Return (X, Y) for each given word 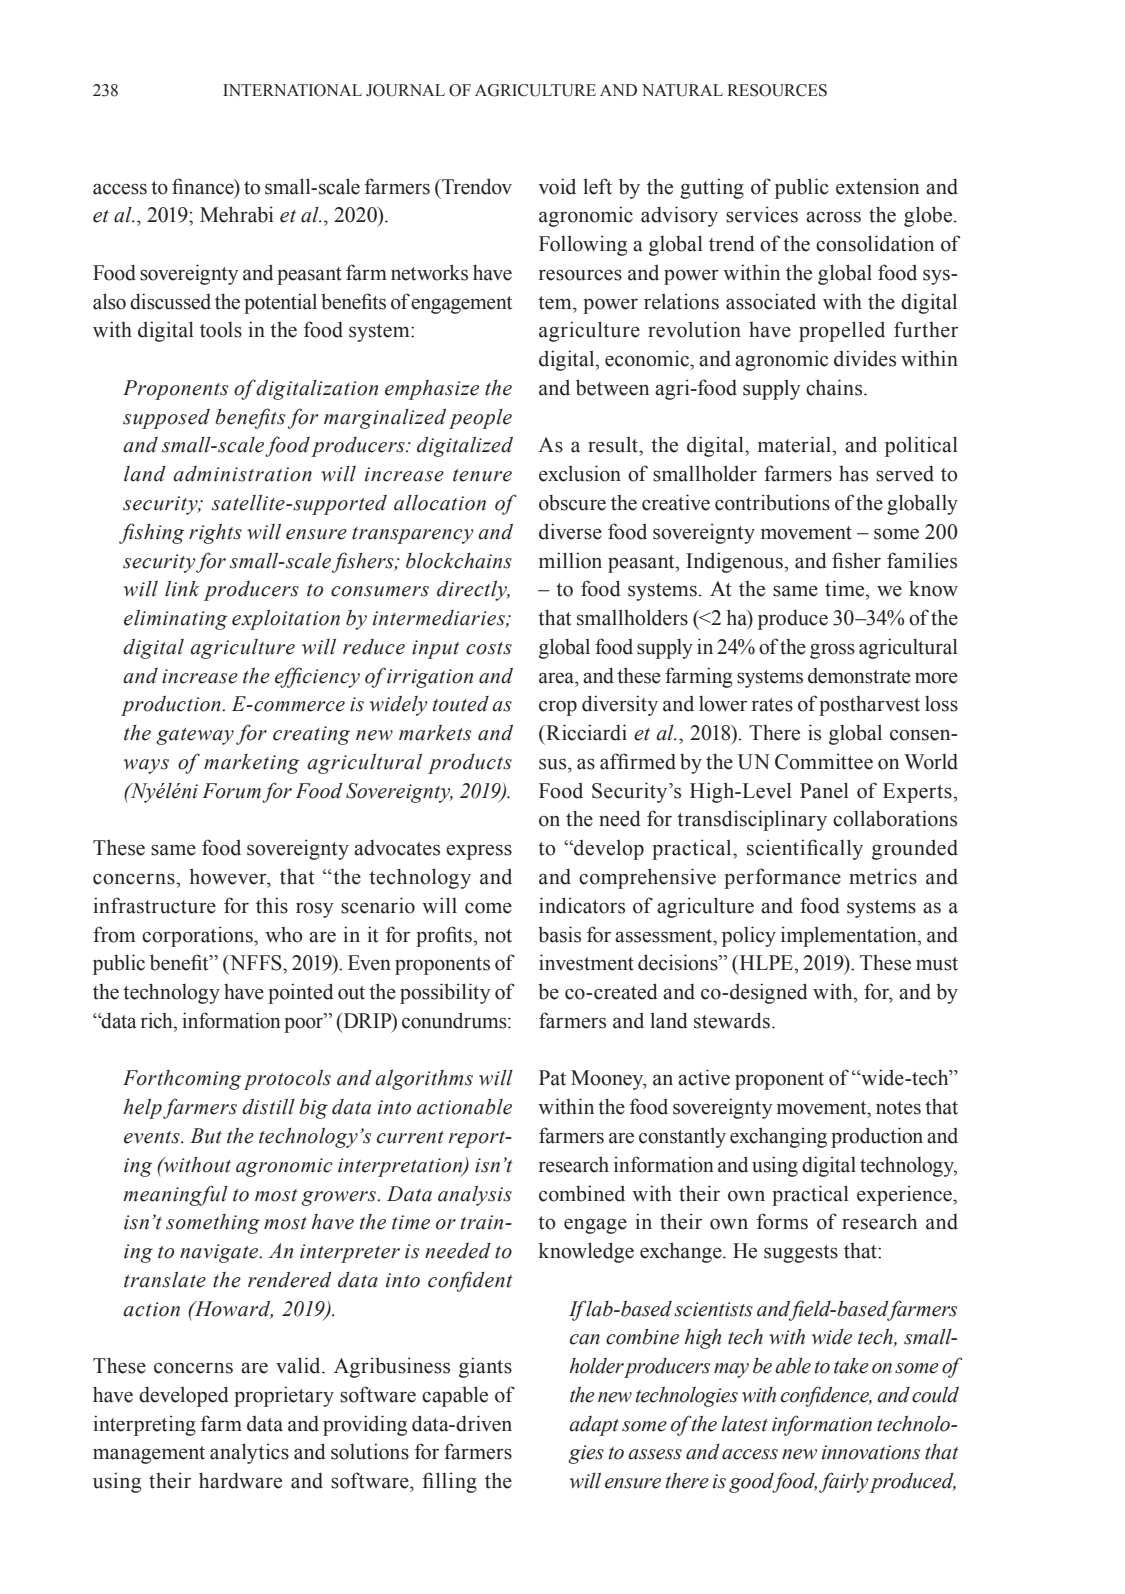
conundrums (455, 1020)
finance (204, 186)
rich (158, 1020)
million (570, 560)
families (922, 560)
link (182, 589)
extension (877, 186)
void (557, 186)
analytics (249, 1453)
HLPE (765, 962)
